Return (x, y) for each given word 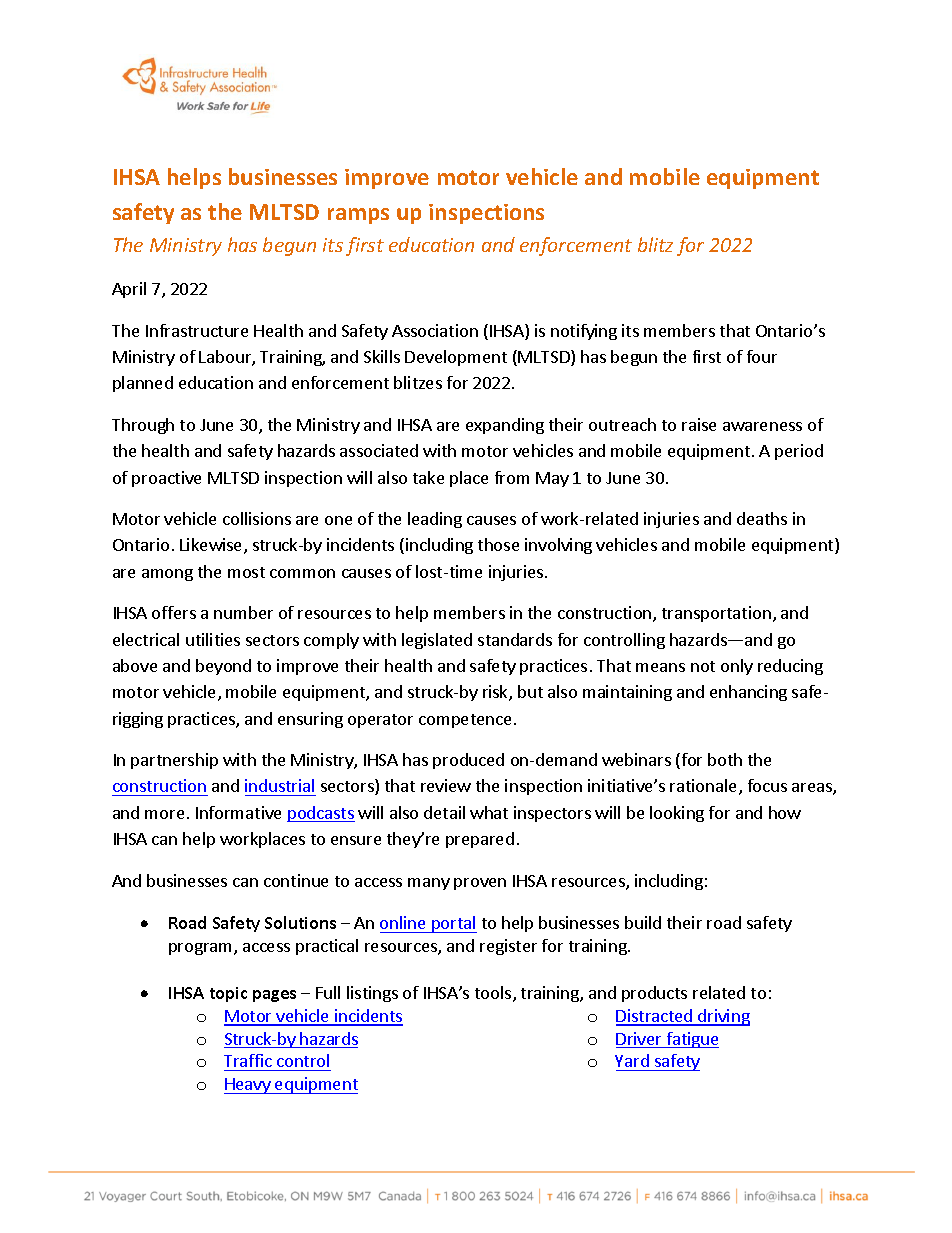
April (129, 290)
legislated (437, 641)
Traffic (248, 1060)
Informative (238, 812)
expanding (505, 426)
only (737, 667)
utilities (213, 639)
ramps (358, 216)
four (762, 356)
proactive (166, 479)
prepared (480, 840)
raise (699, 424)
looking (677, 814)
